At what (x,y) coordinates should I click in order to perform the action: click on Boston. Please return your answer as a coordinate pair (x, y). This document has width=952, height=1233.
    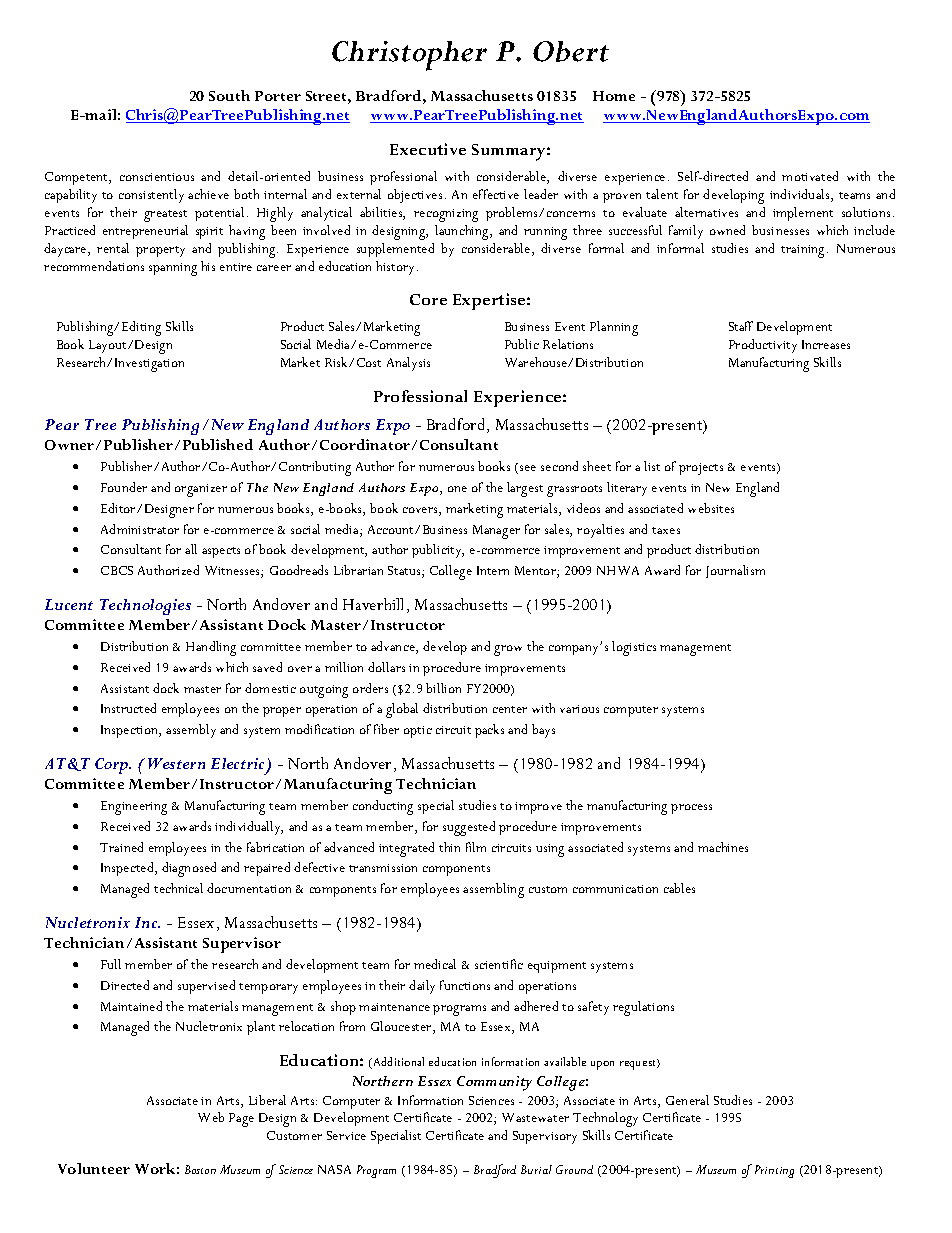
    Looking at the image, I should click on (200, 1169).
